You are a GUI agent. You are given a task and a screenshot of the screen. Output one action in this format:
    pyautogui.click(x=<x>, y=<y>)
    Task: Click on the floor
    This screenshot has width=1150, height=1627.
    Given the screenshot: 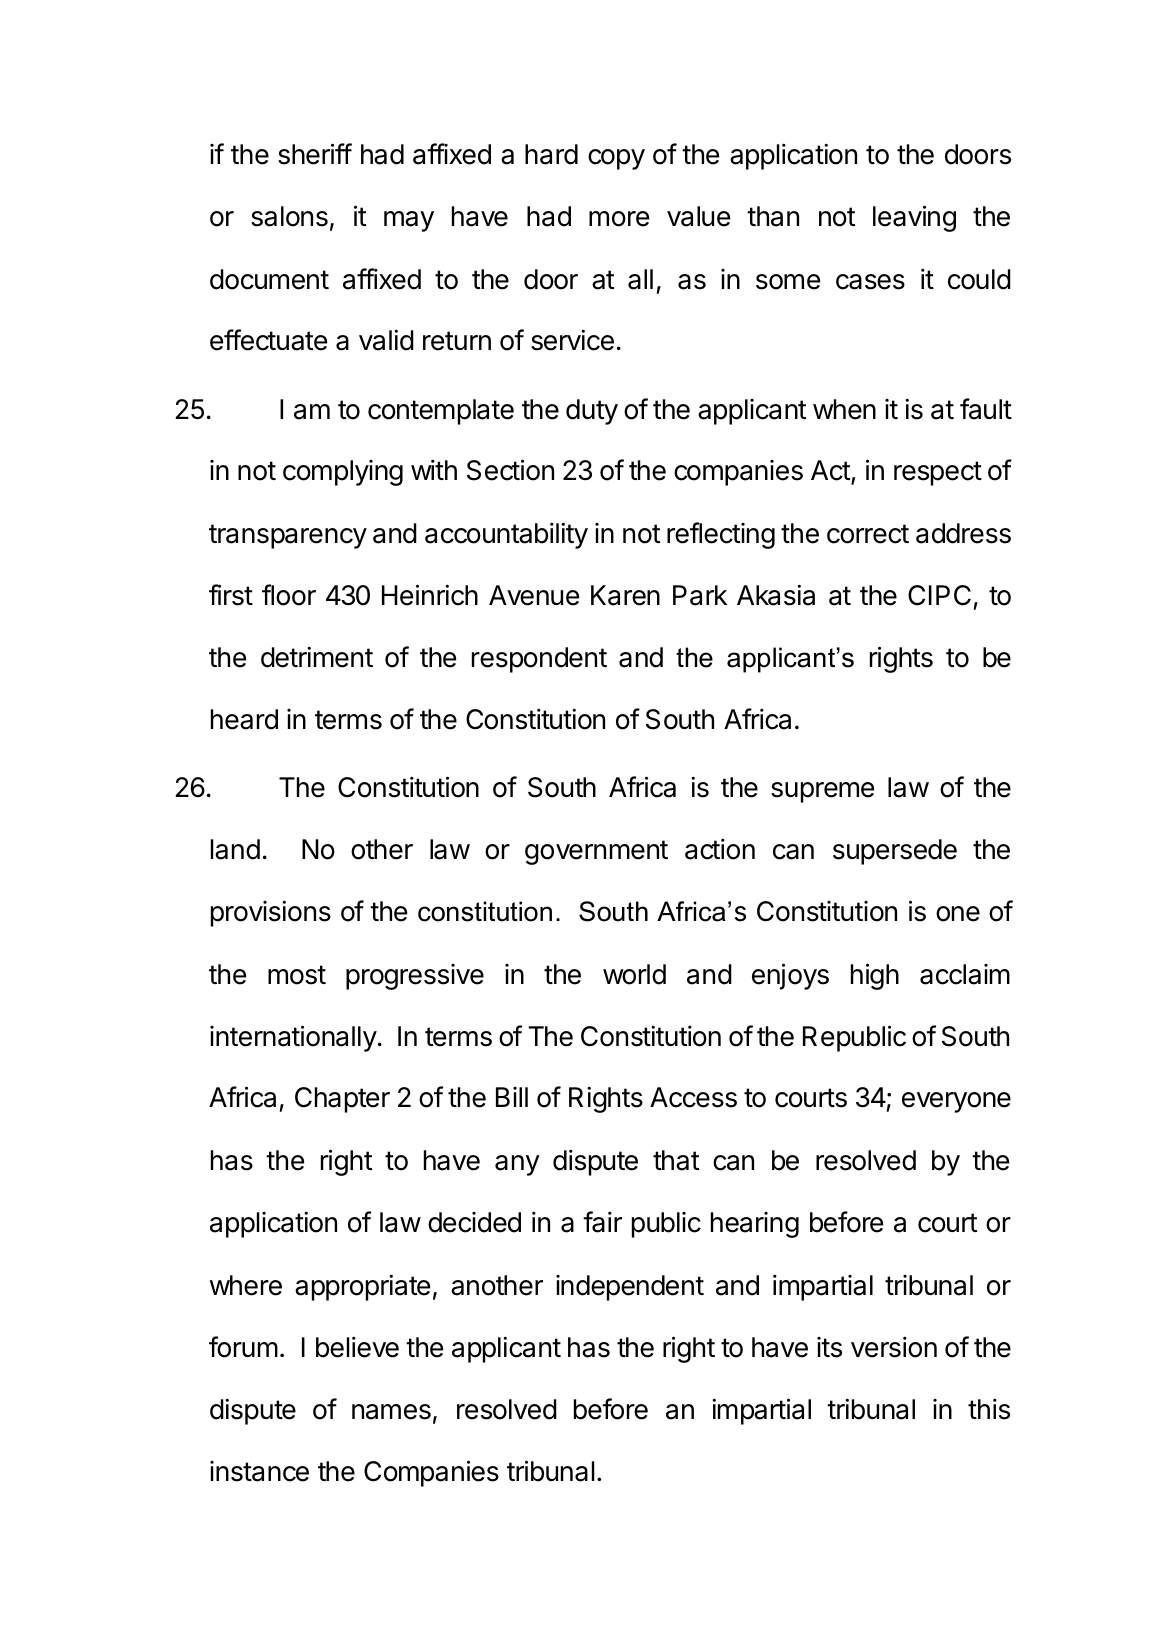 What is the action you would take?
    pyautogui.click(x=289, y=595)
